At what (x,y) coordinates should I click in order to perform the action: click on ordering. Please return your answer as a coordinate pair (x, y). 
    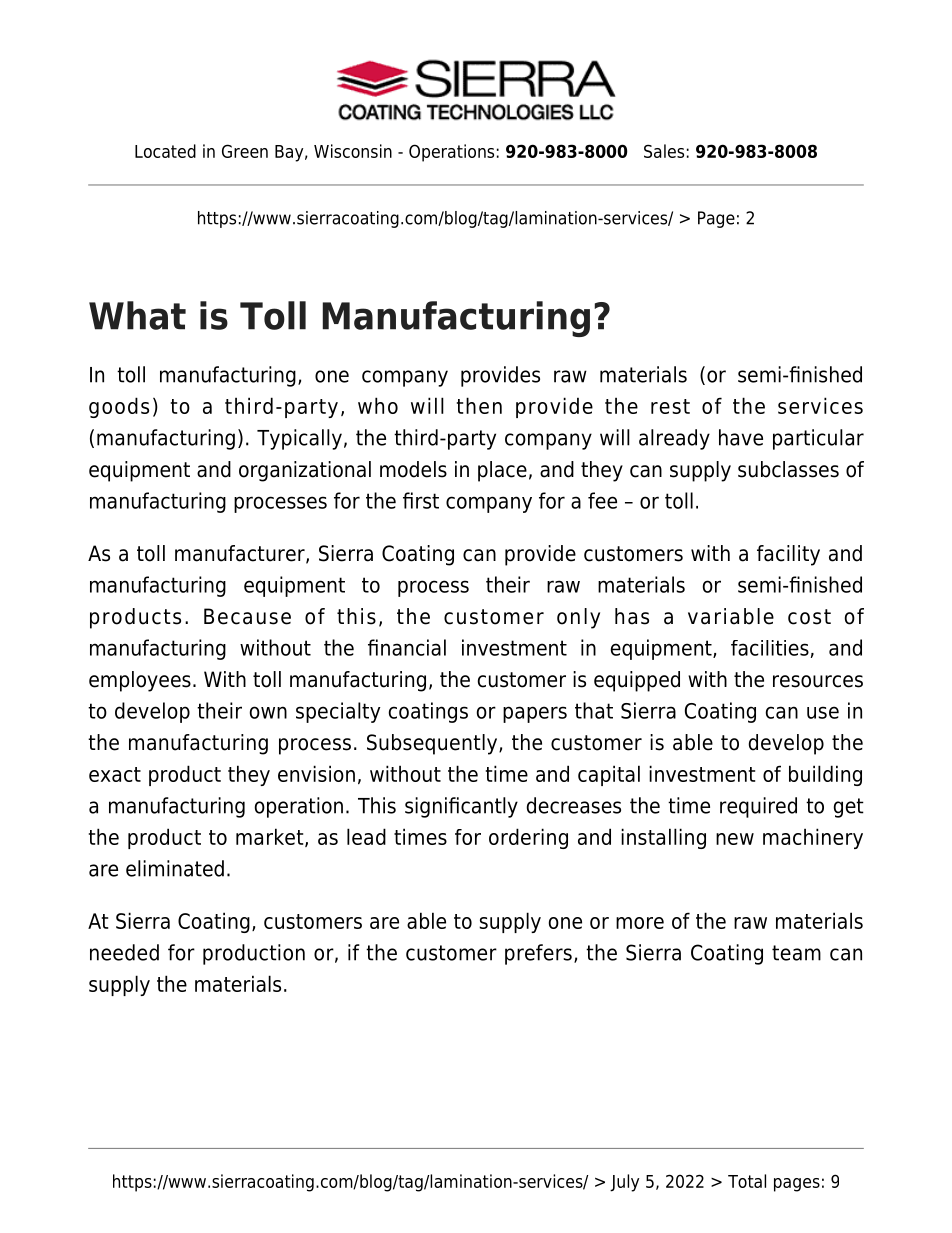
    Looking at the image, I should click on (528, 838).
